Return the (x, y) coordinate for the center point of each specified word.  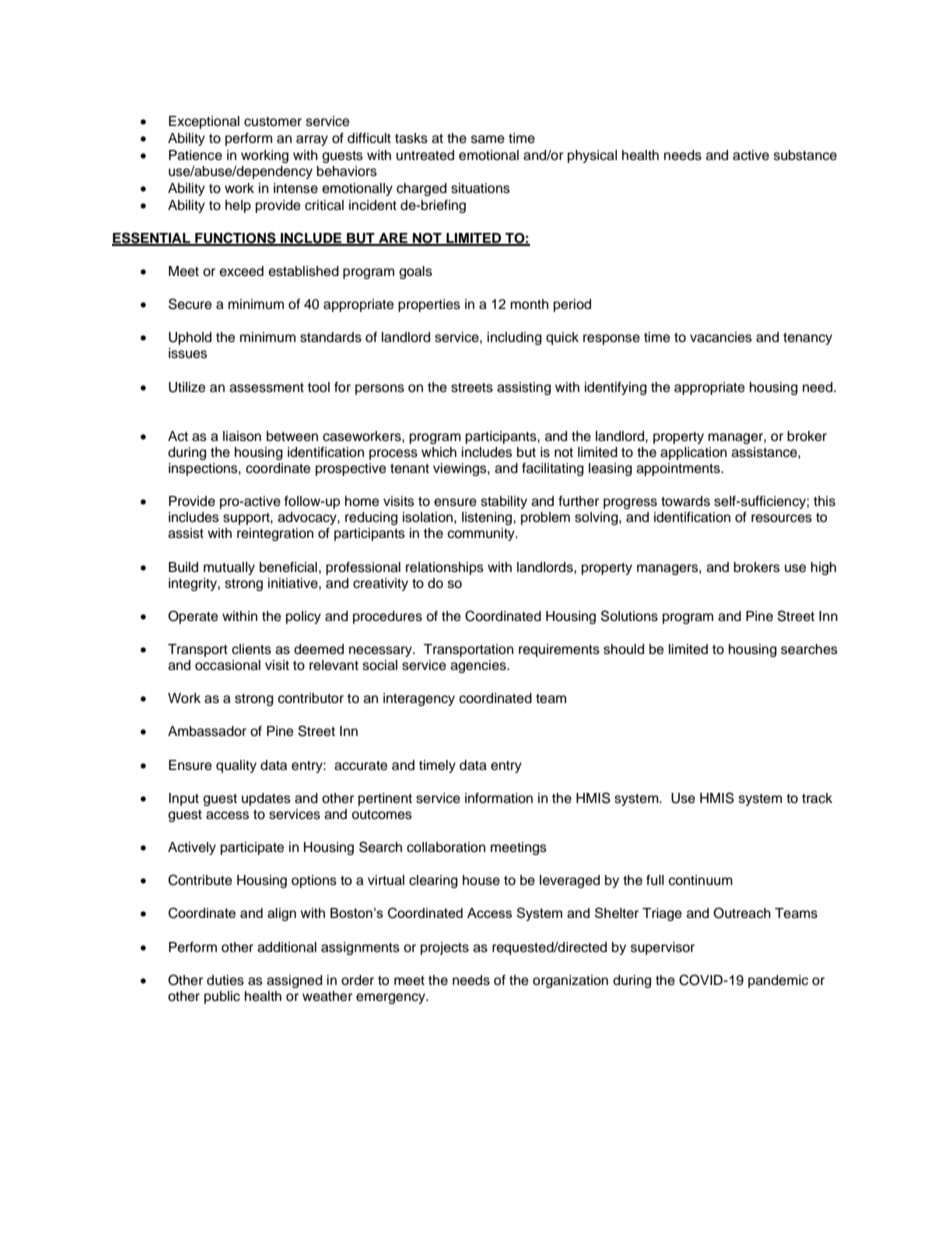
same (488, 139)
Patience (195, 155)
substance (805, 155)
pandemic (778, 981)
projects (444, 948)
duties (225, 980)
